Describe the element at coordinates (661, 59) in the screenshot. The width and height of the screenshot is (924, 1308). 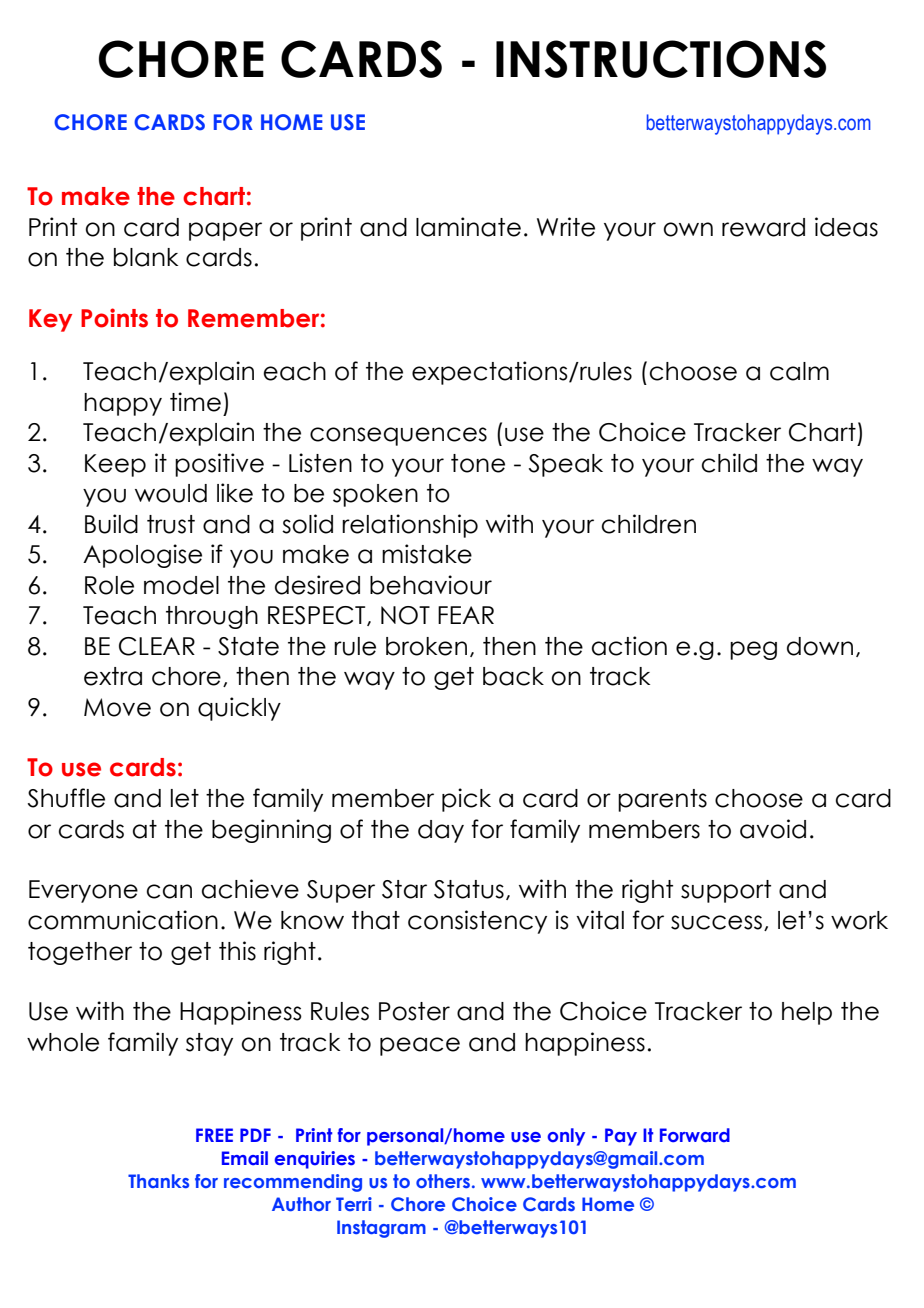
I see `INSTRUCTIONS` at that location.
